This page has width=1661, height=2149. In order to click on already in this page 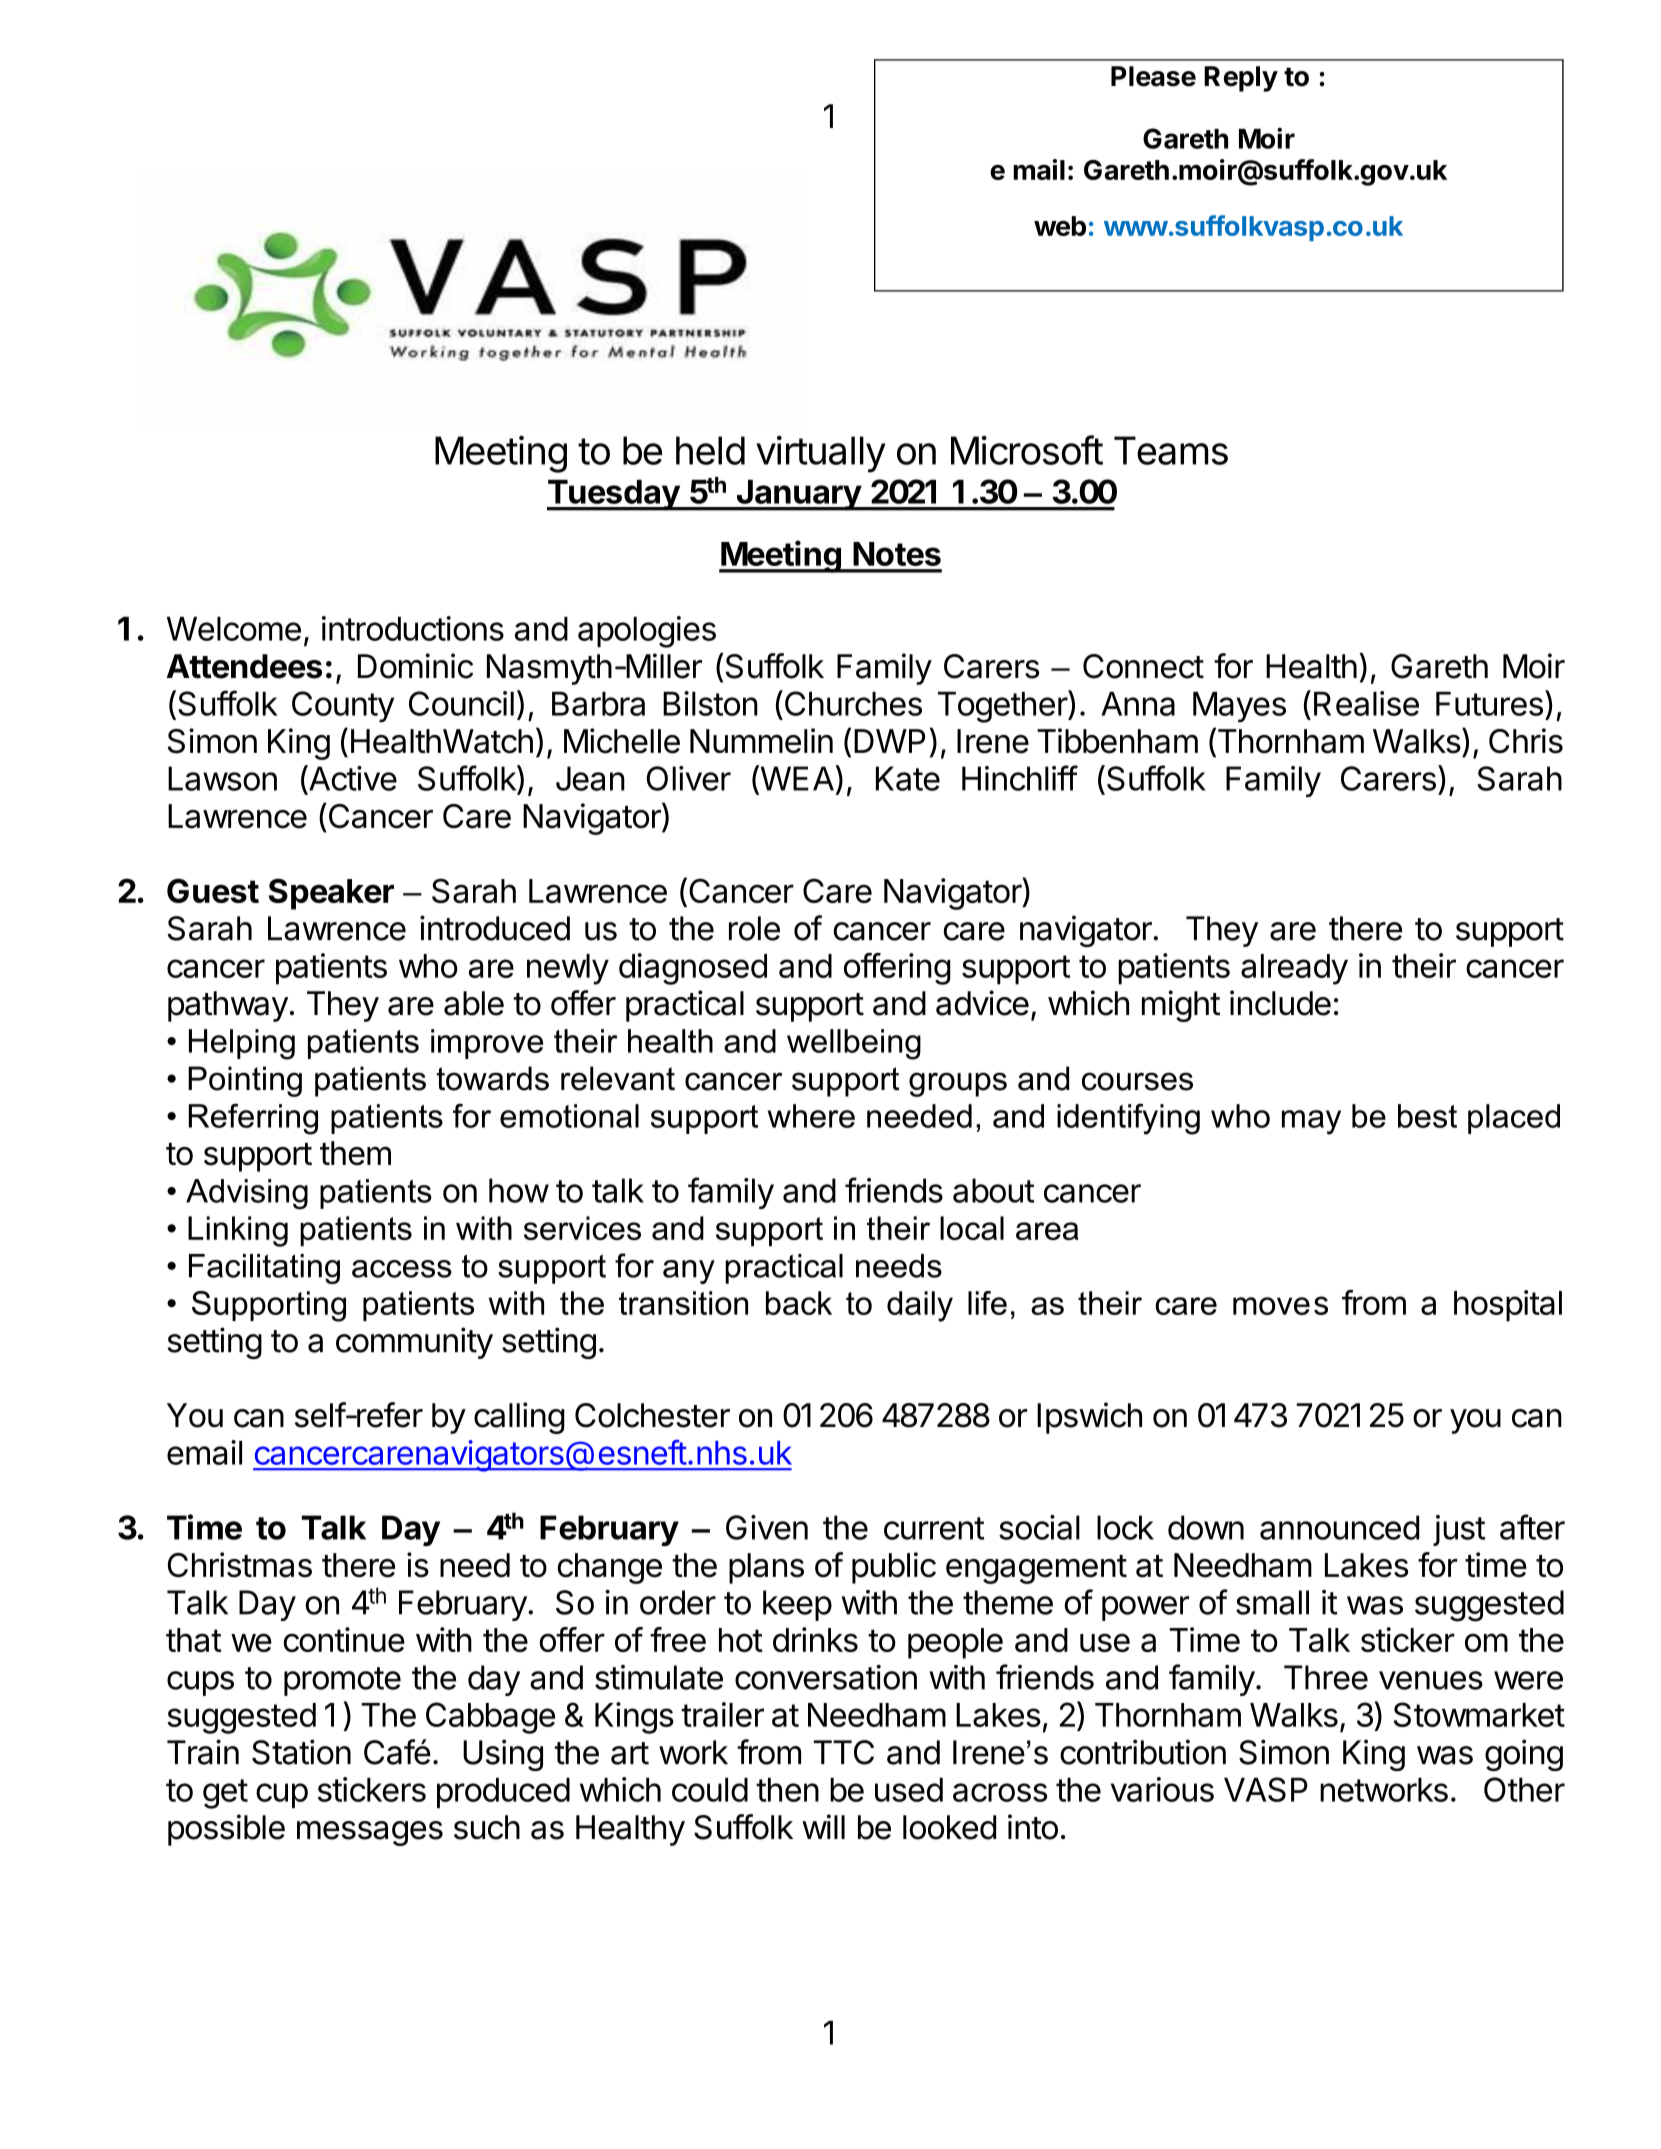, I will do `click(1294, 969)`.
